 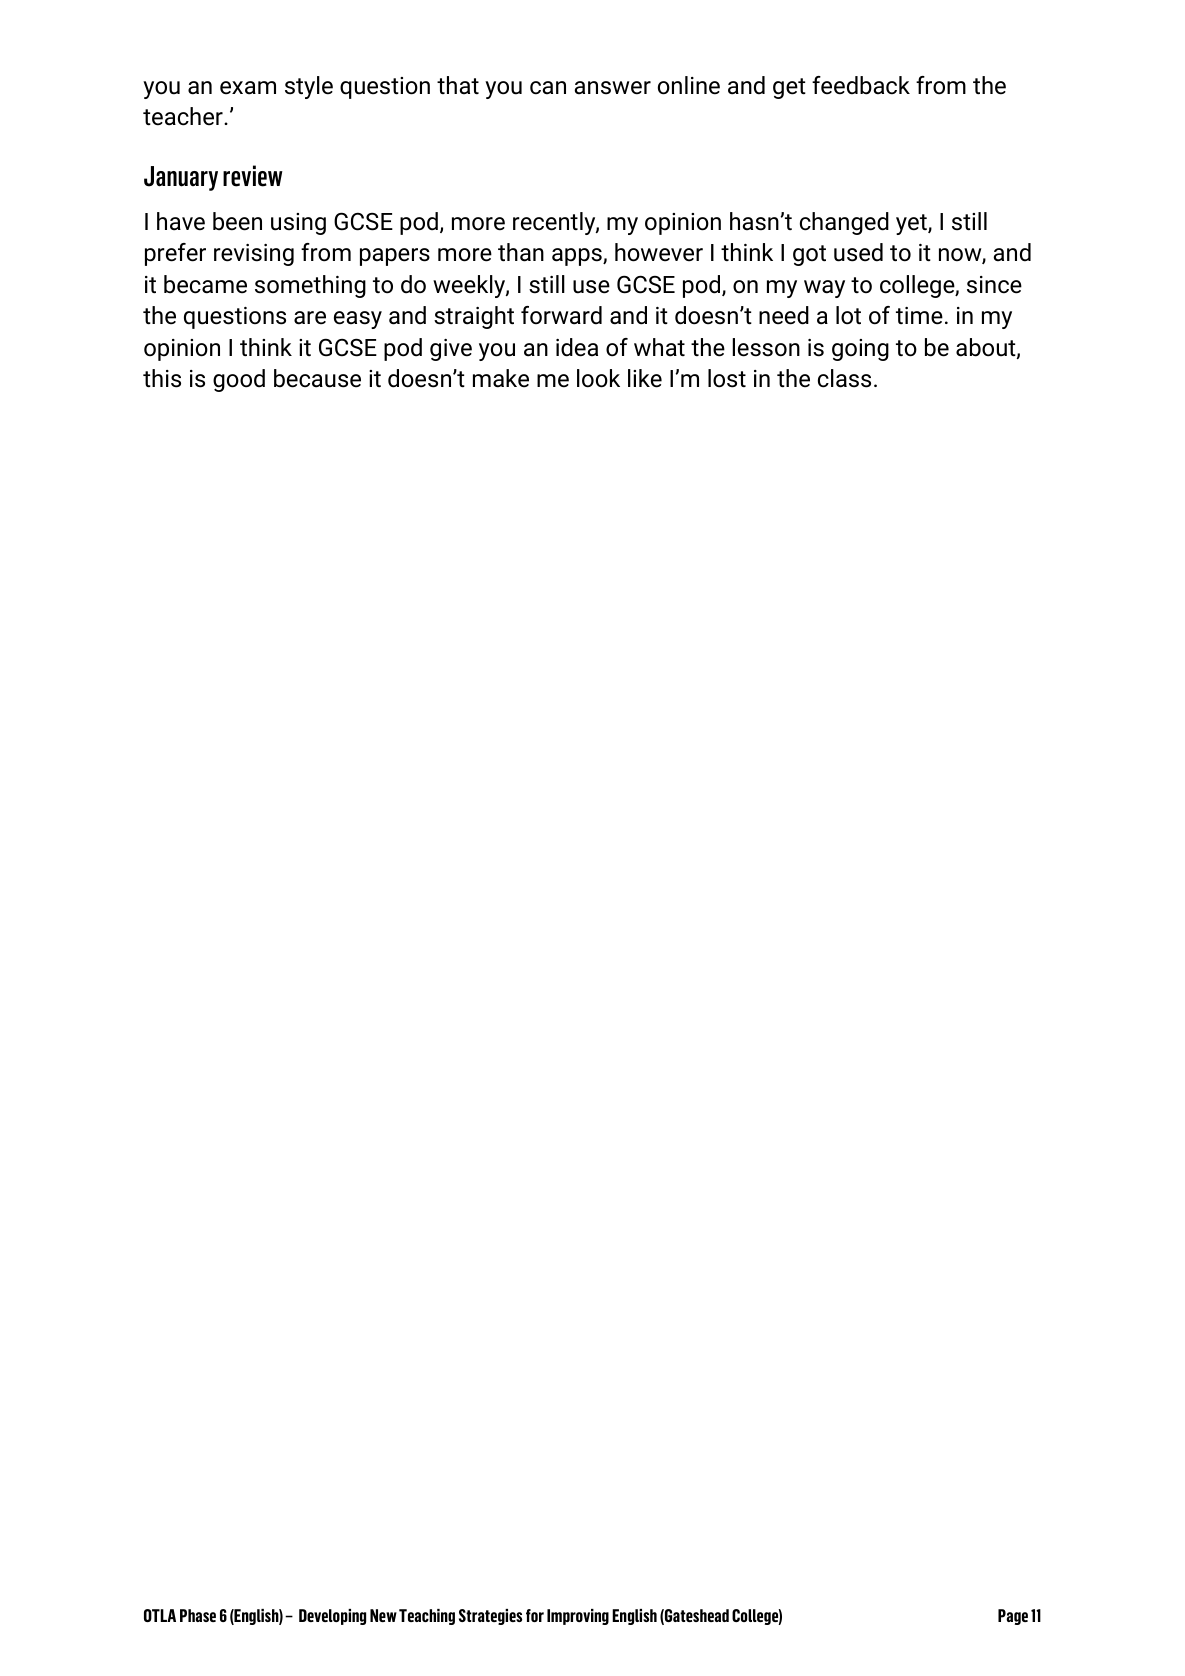 I want to click on answer, so click(x=612, y=88).
